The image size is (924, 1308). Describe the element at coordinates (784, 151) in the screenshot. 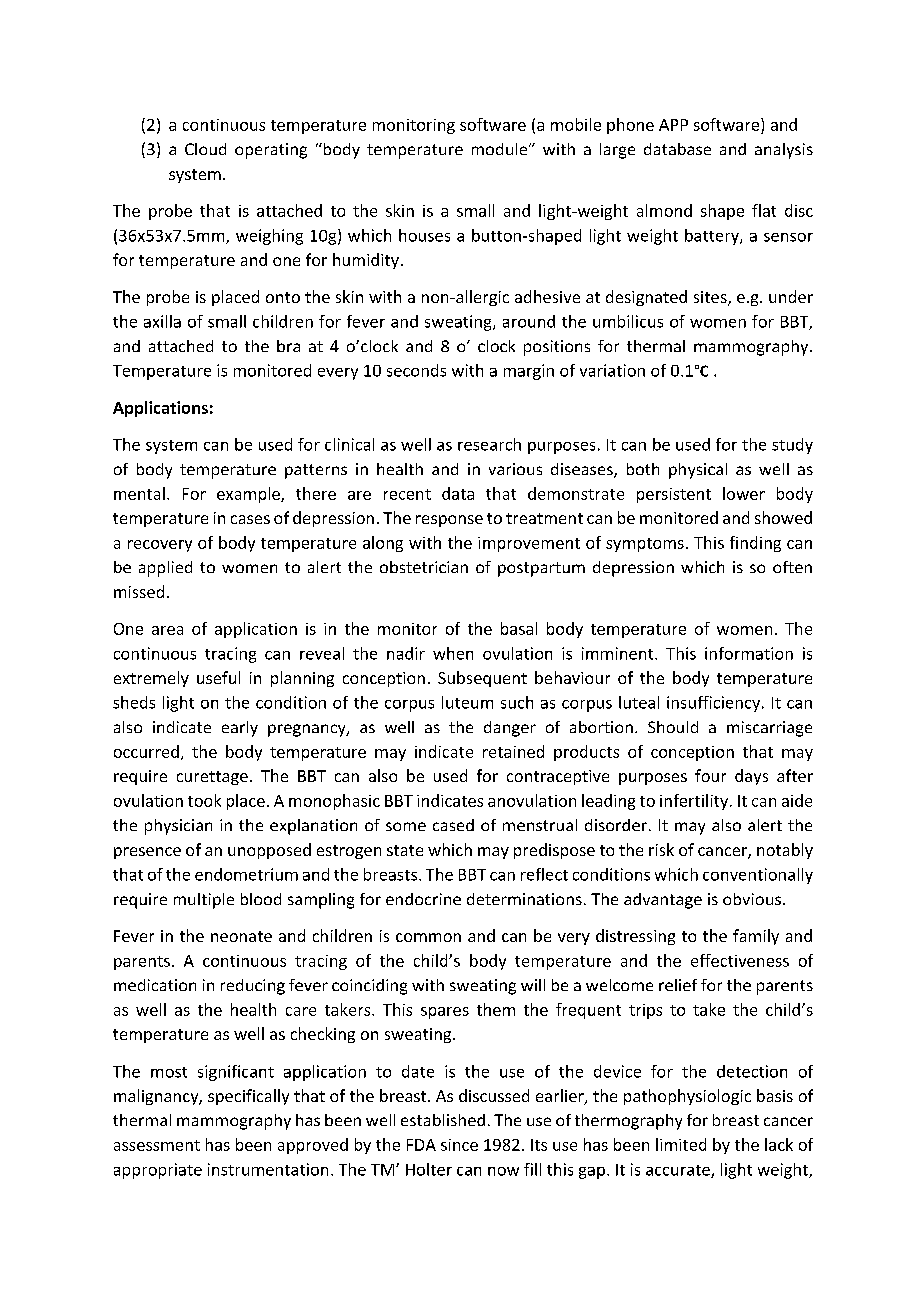

I see `analysis` at that location.
